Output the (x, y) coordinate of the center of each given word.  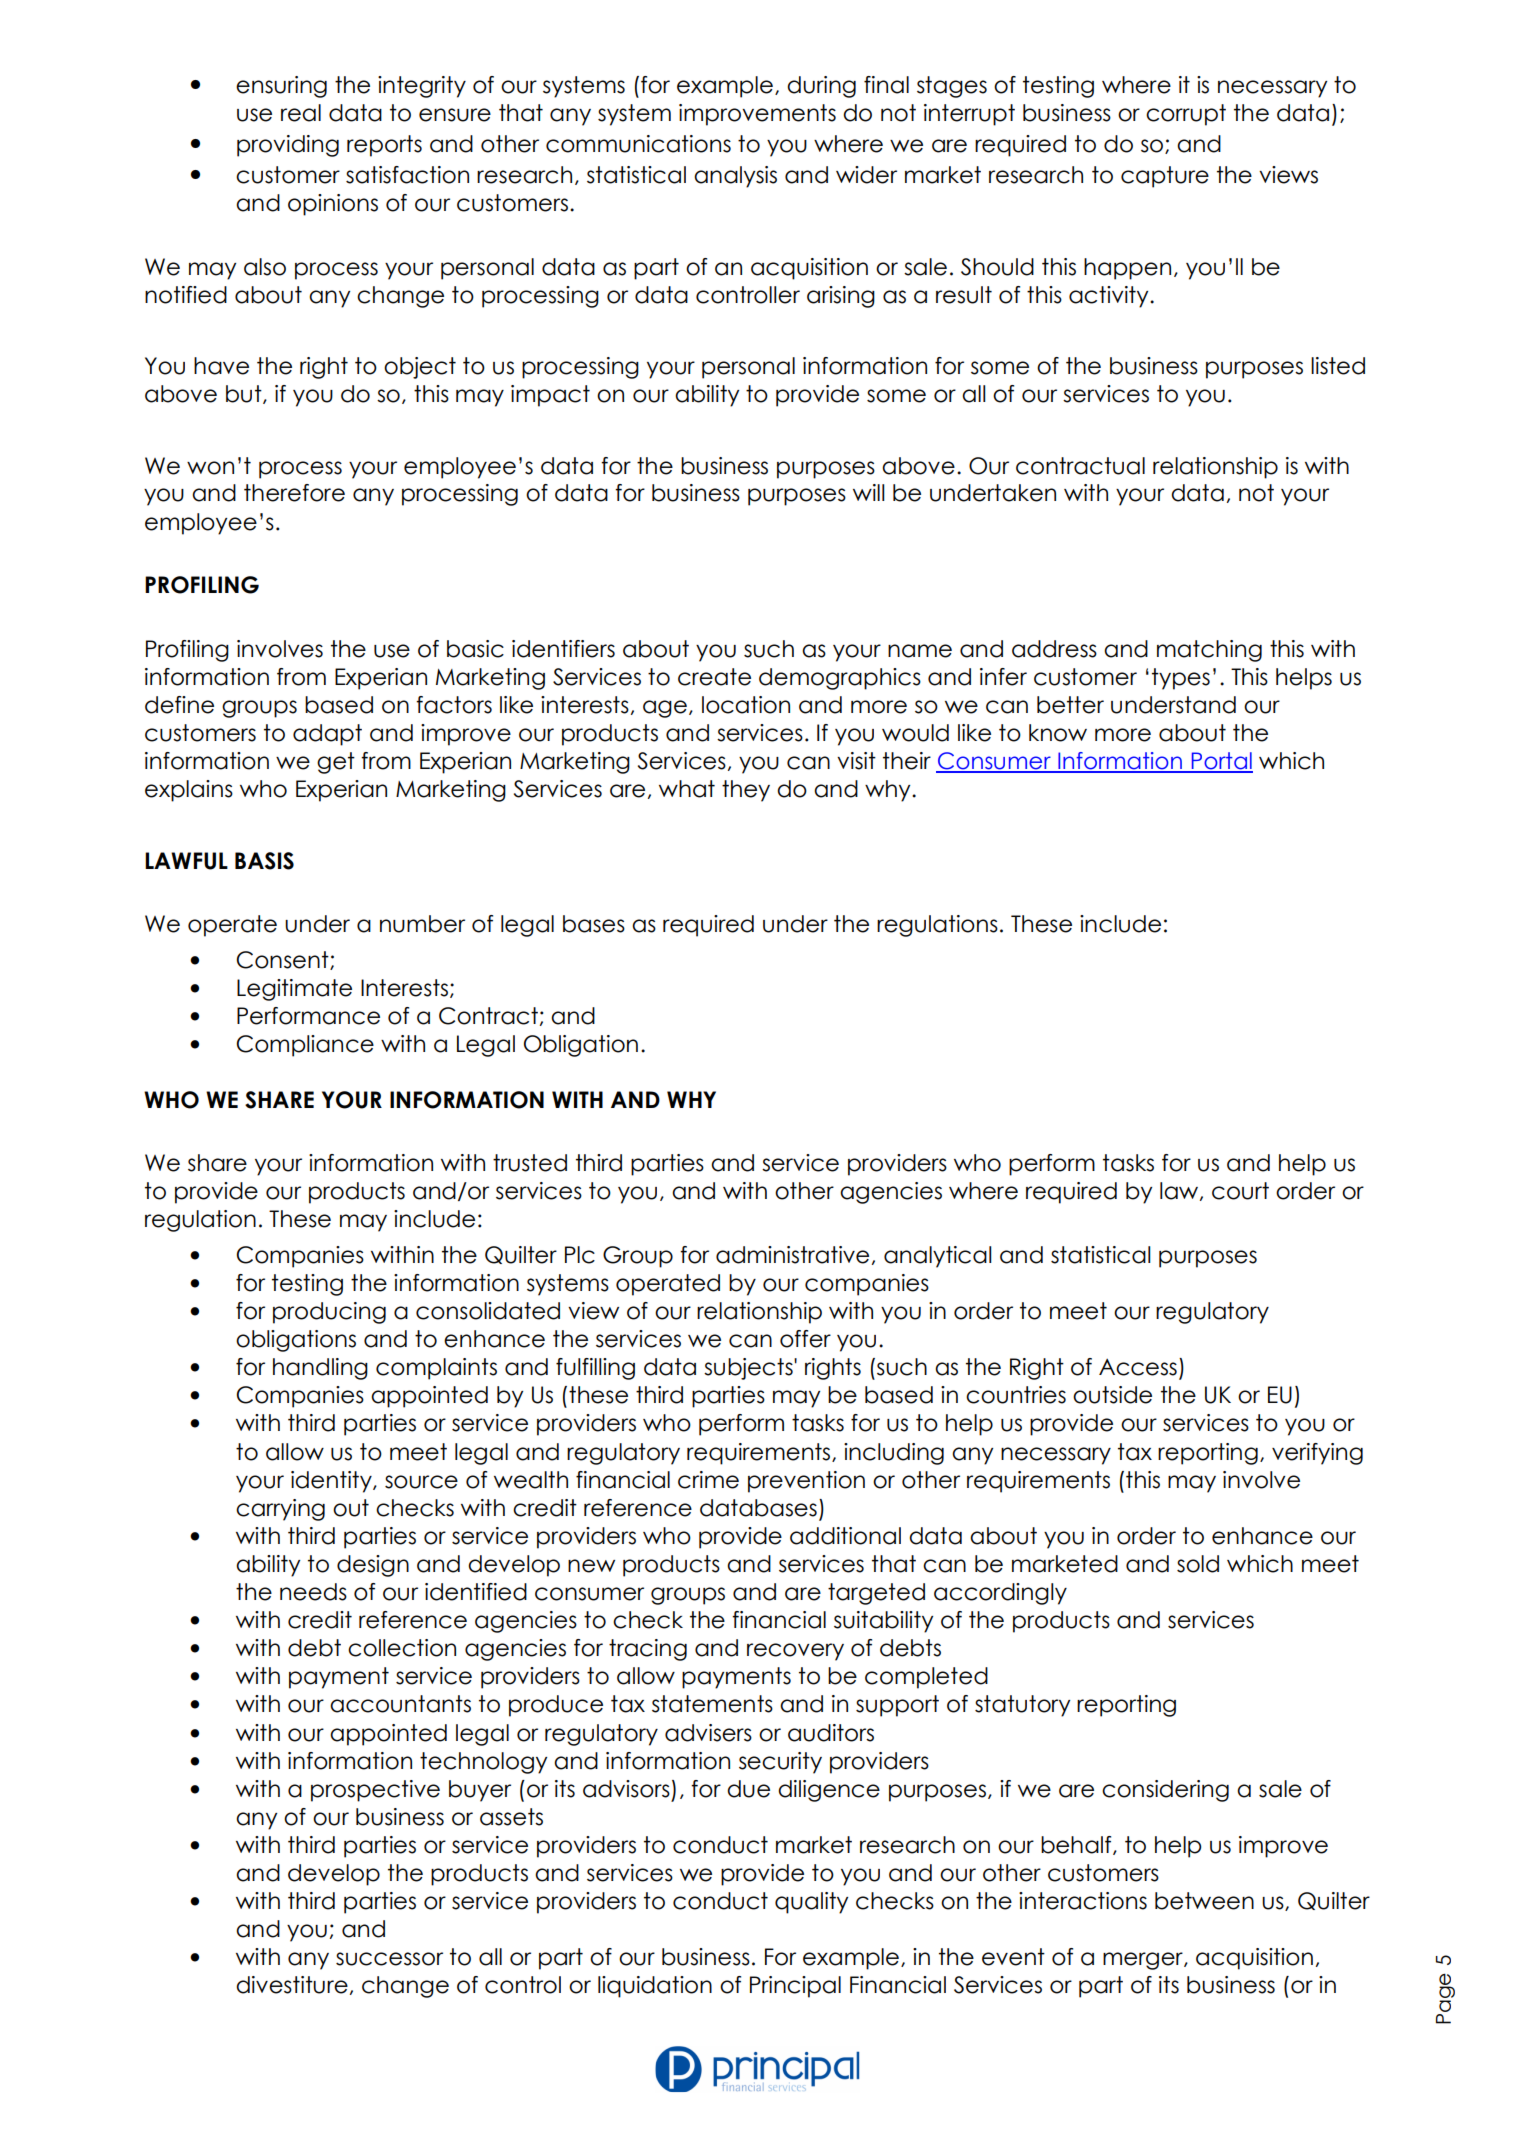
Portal (1221, 762)
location (746, 705)
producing (329, 1313)
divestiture (292, 1985)
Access (1138, 1367)
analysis (735, 177)
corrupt (1186, 115)
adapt (327, 735)
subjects (749, 1369)
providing (288, 146)
